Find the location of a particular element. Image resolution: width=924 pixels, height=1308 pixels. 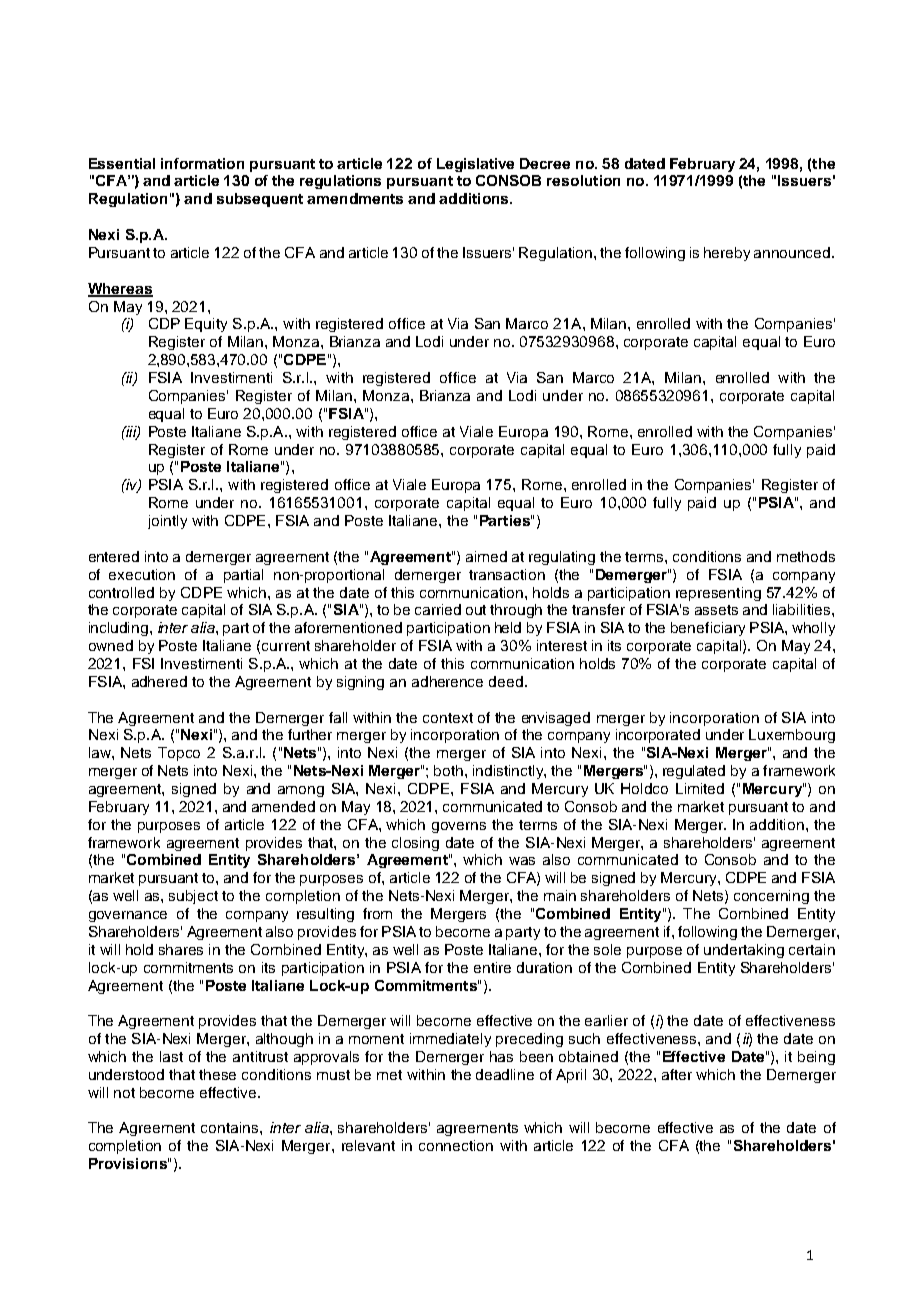

beneficiary is located at coordinates (708, 629).
